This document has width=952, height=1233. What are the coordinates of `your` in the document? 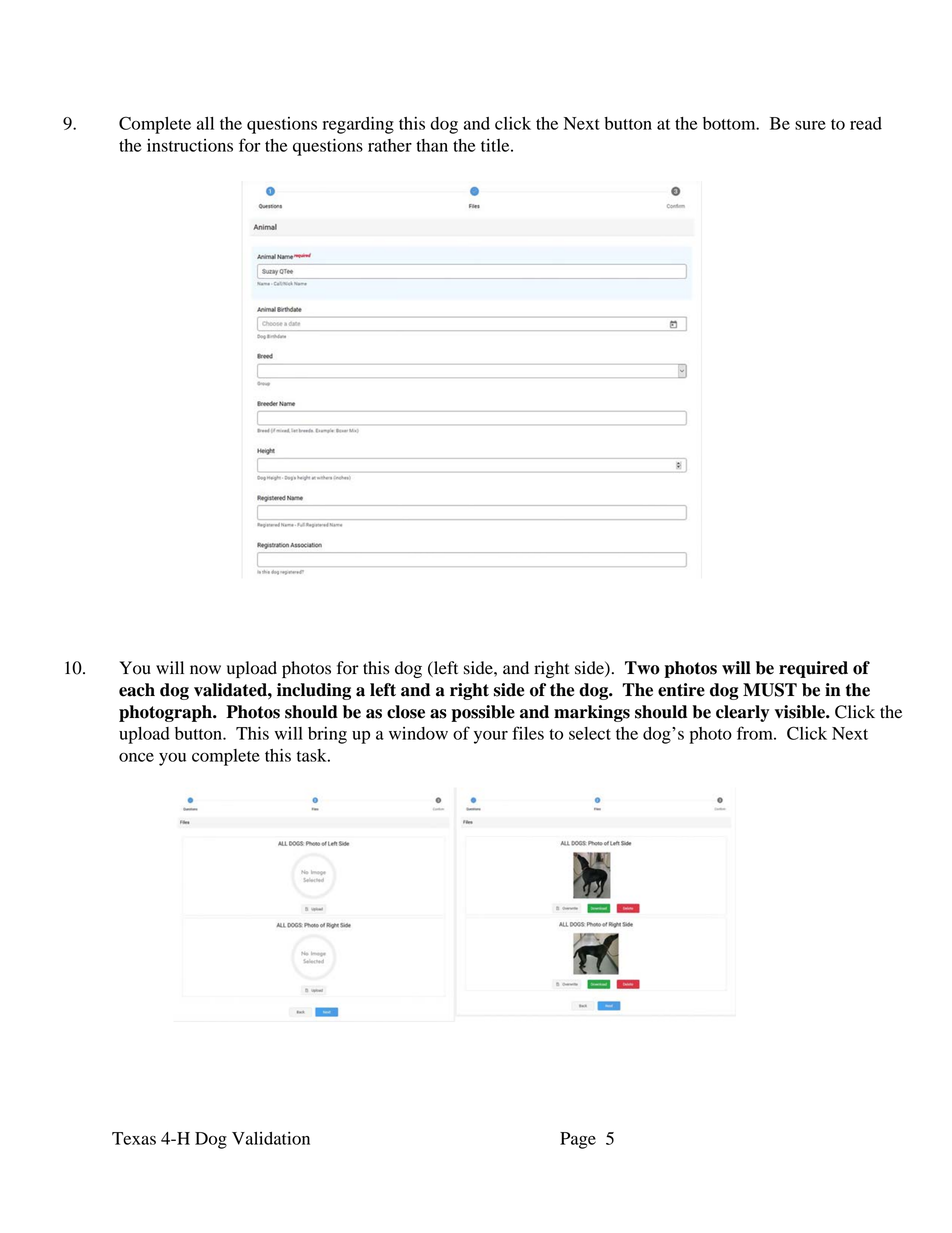 It's located at (491, 737).
